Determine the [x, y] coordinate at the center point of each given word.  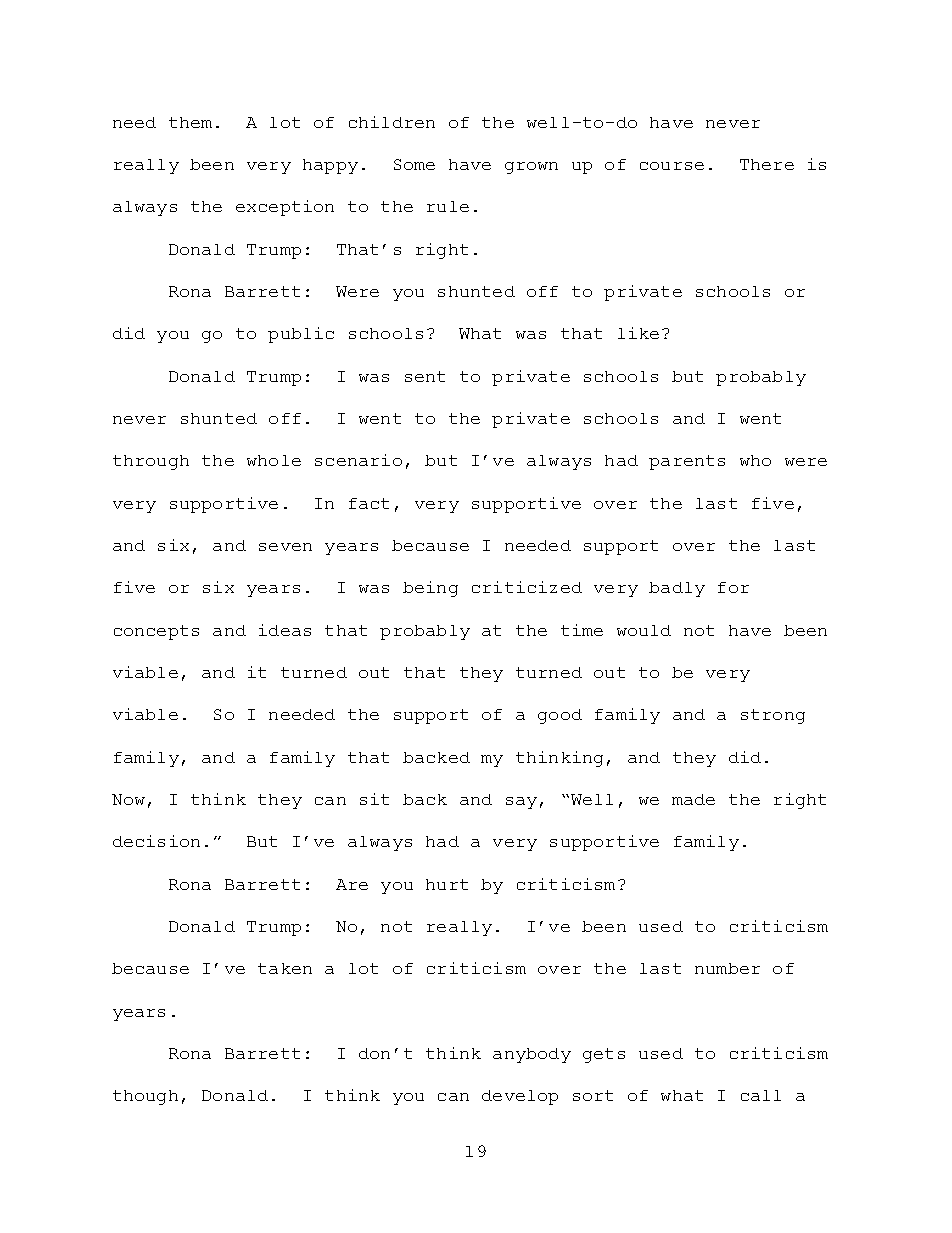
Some [414, 164]
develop [520, 1097]
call [761, 1095]
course [672, 166]
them [190, 122]
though [145, 1097]
